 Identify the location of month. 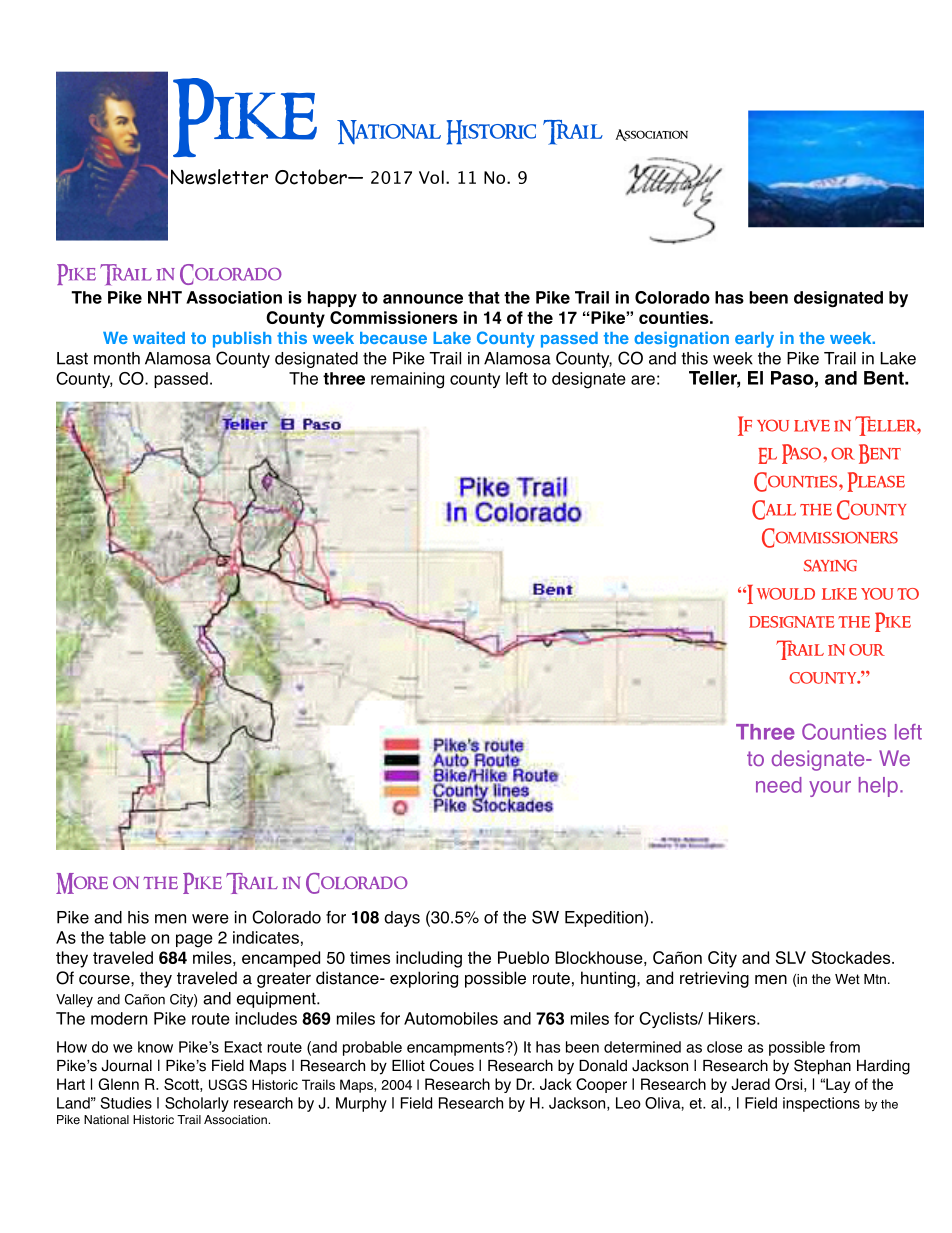
(117, 358).
